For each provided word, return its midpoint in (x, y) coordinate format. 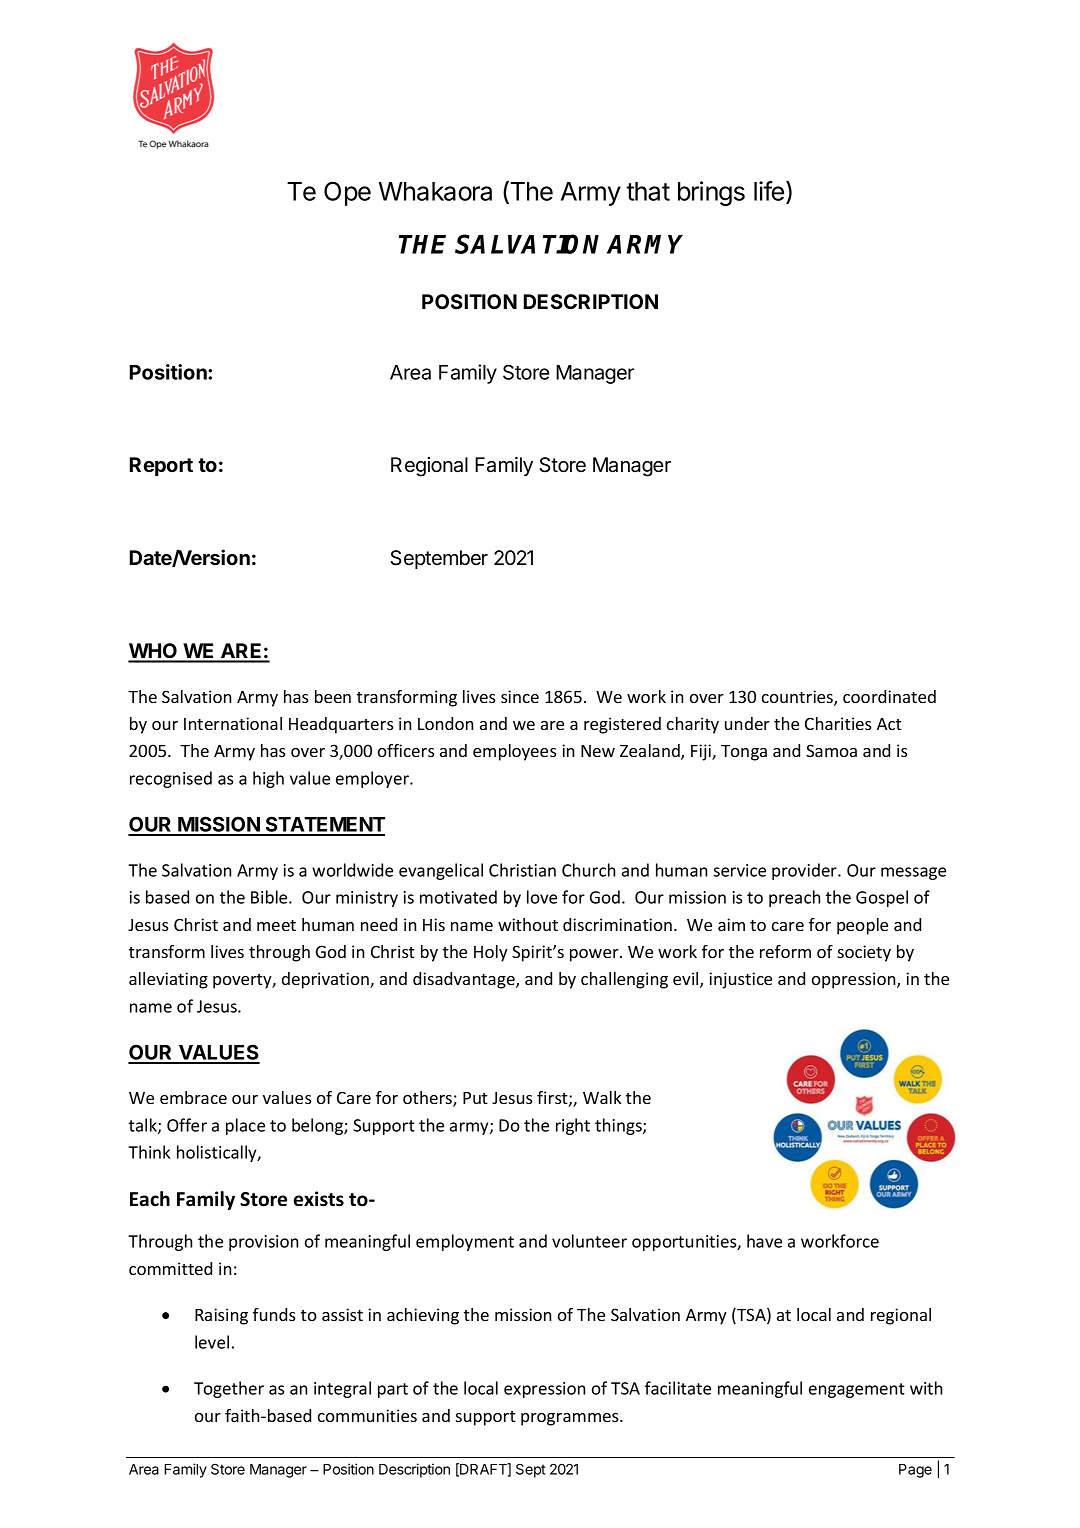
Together (229, 1389)
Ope (347, 193)
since (520, 696)
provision (263, 1243)
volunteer (589, 1241)
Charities (838, 723)
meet (276, 925)
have (764, 1241)
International (233, 723)
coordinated (889, 696)
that (648, 191)
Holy (491, 953)
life (769, 191)
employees (515, 752)
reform (785, 951)
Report (161, 466)
